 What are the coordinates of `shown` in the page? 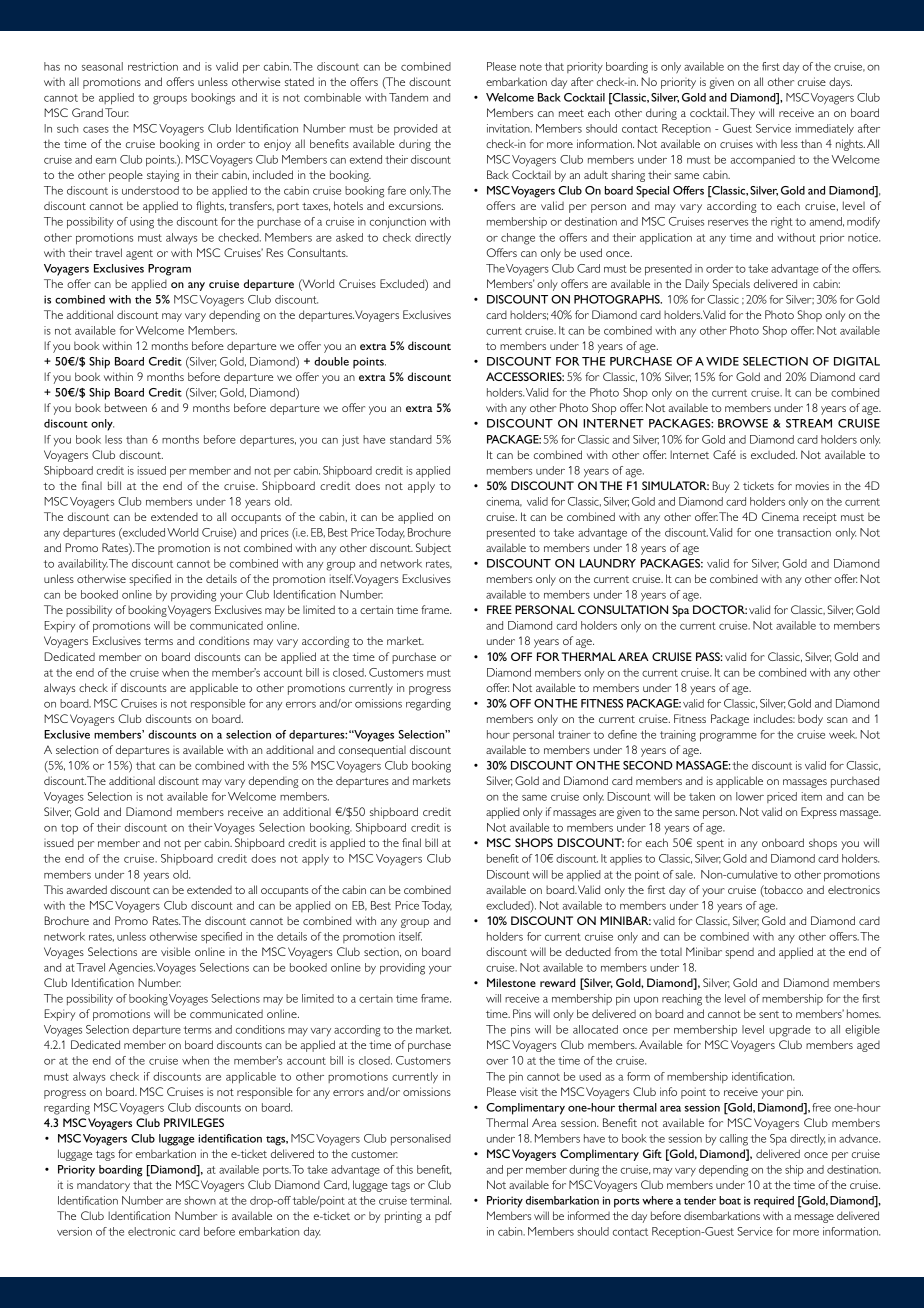 It's located at (200, 1200).
